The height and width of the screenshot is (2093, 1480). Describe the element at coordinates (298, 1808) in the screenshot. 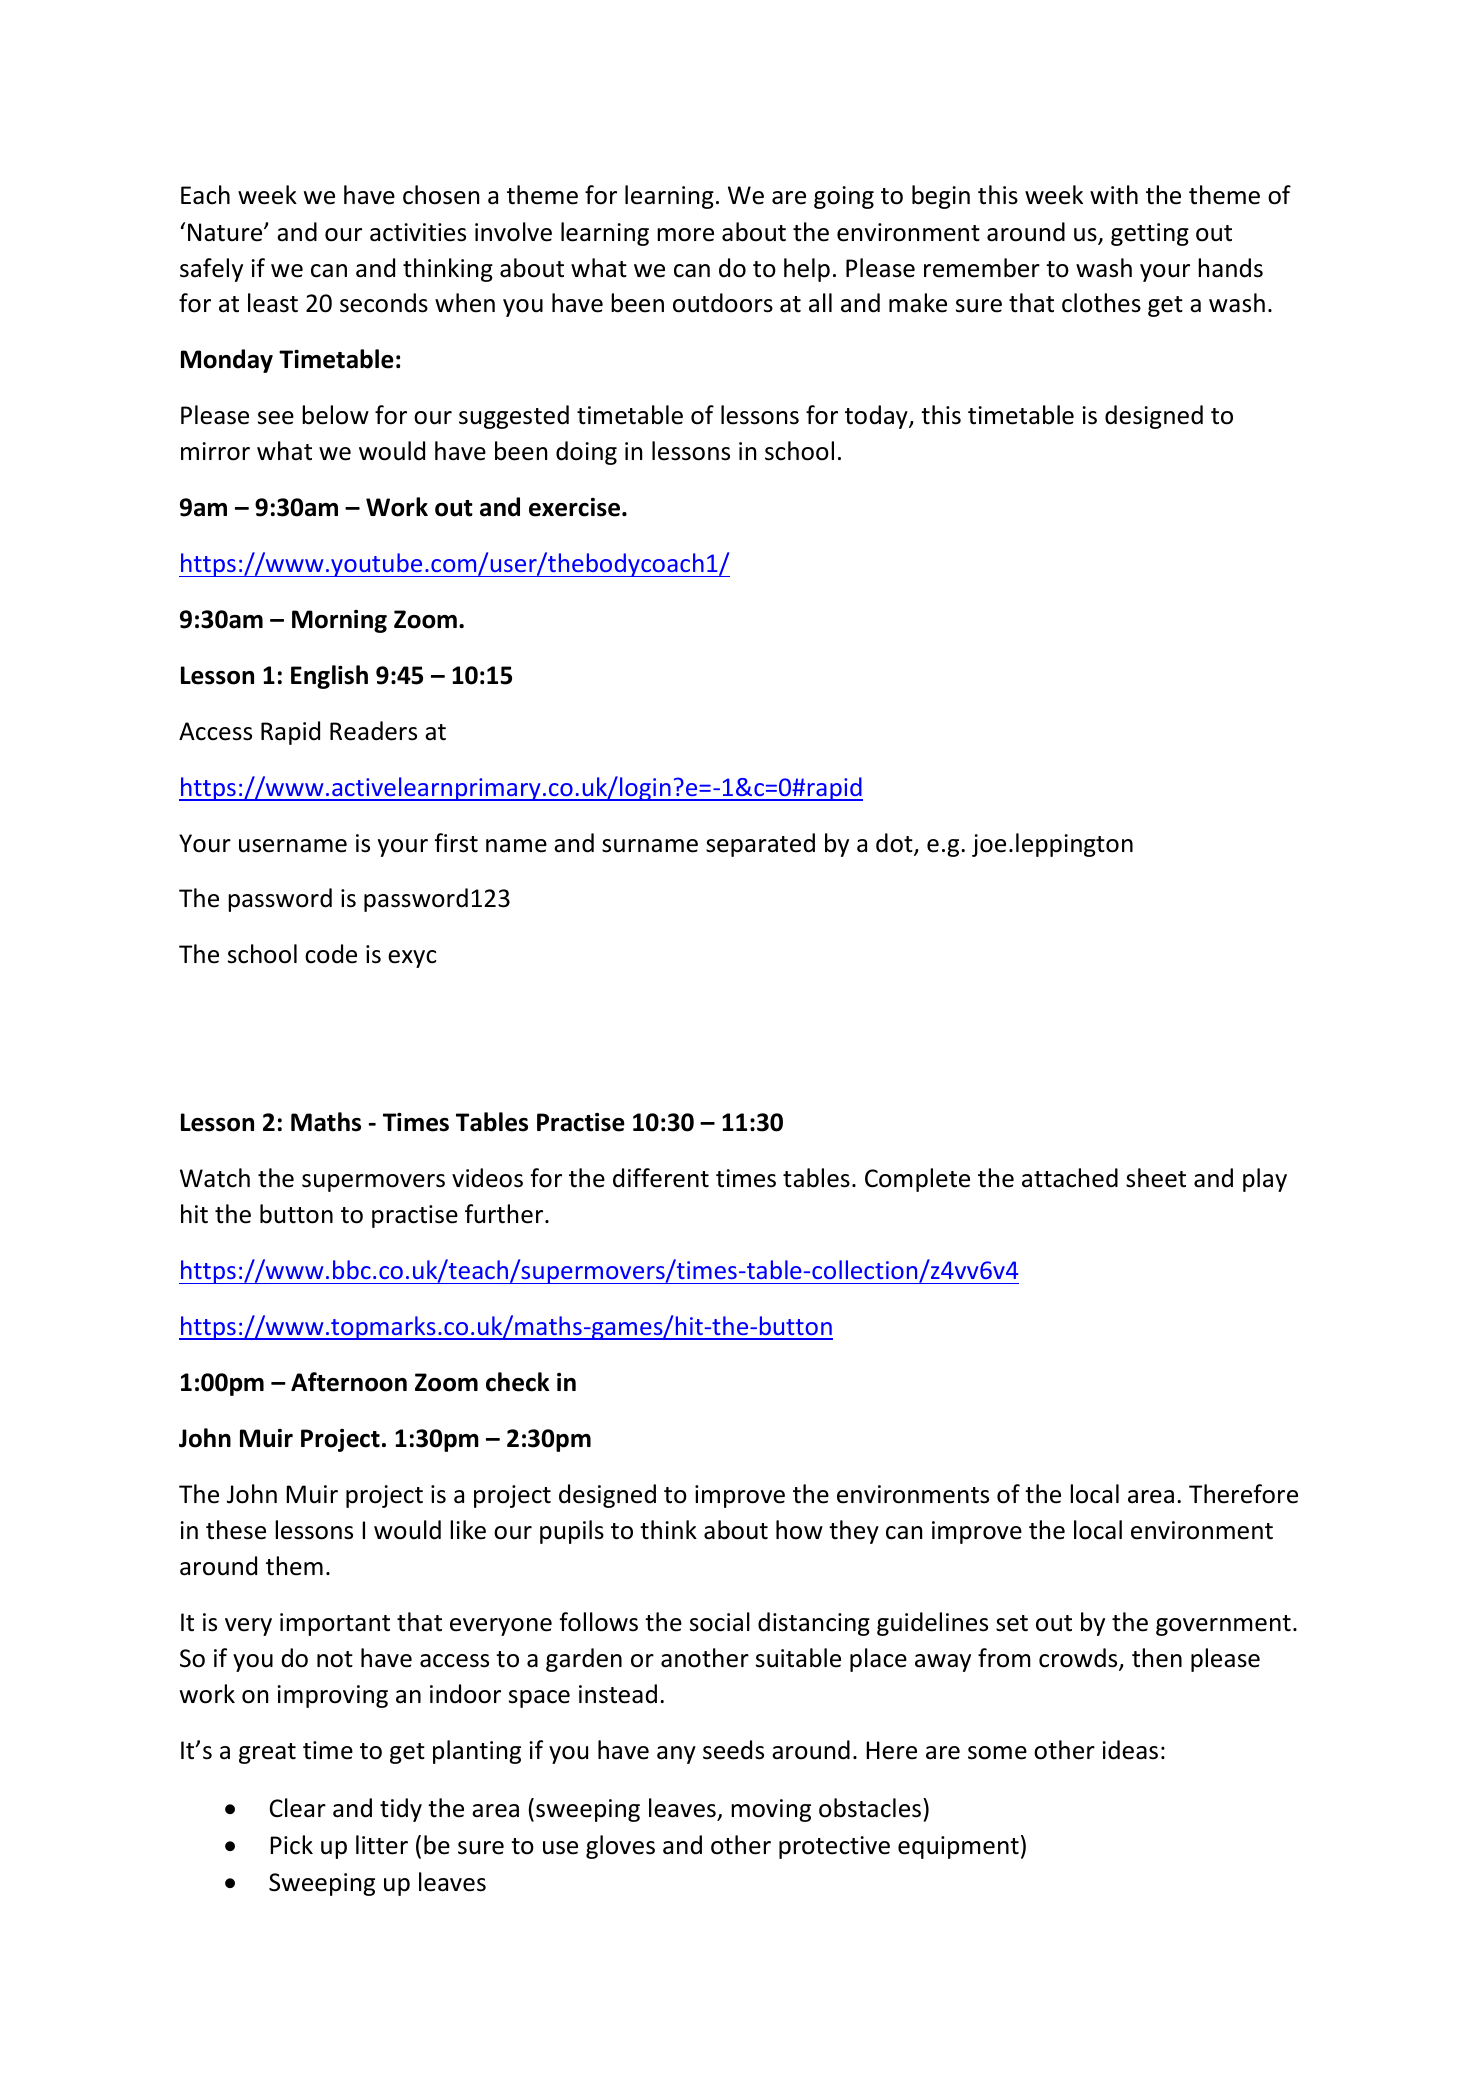

I see `Clear` at that location.
